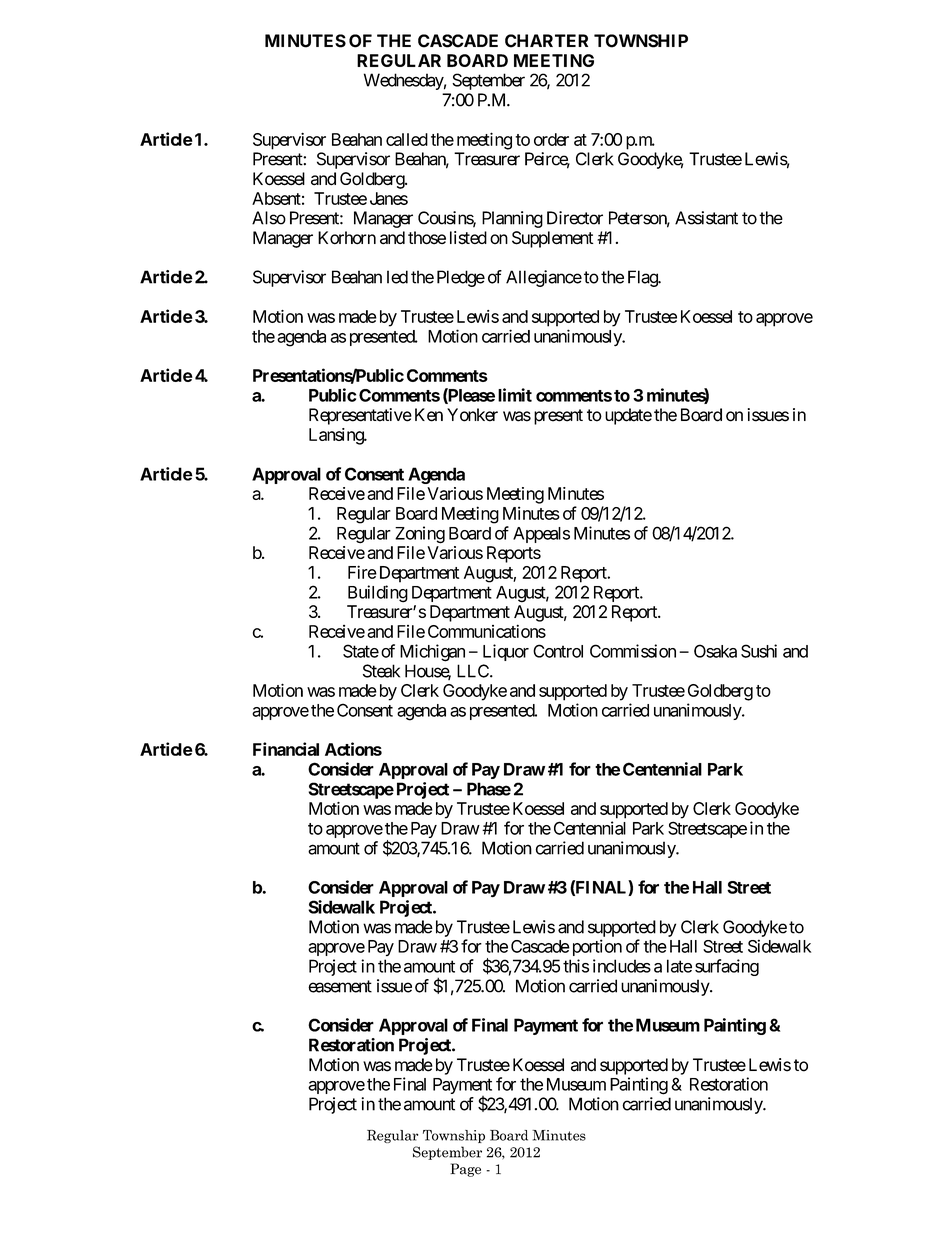 The height and width of the screenshot is (1233, 952). What do you see at coordinates (515, 395) in the screenshot?
I see `limit` at bounding box center [515, 395].
